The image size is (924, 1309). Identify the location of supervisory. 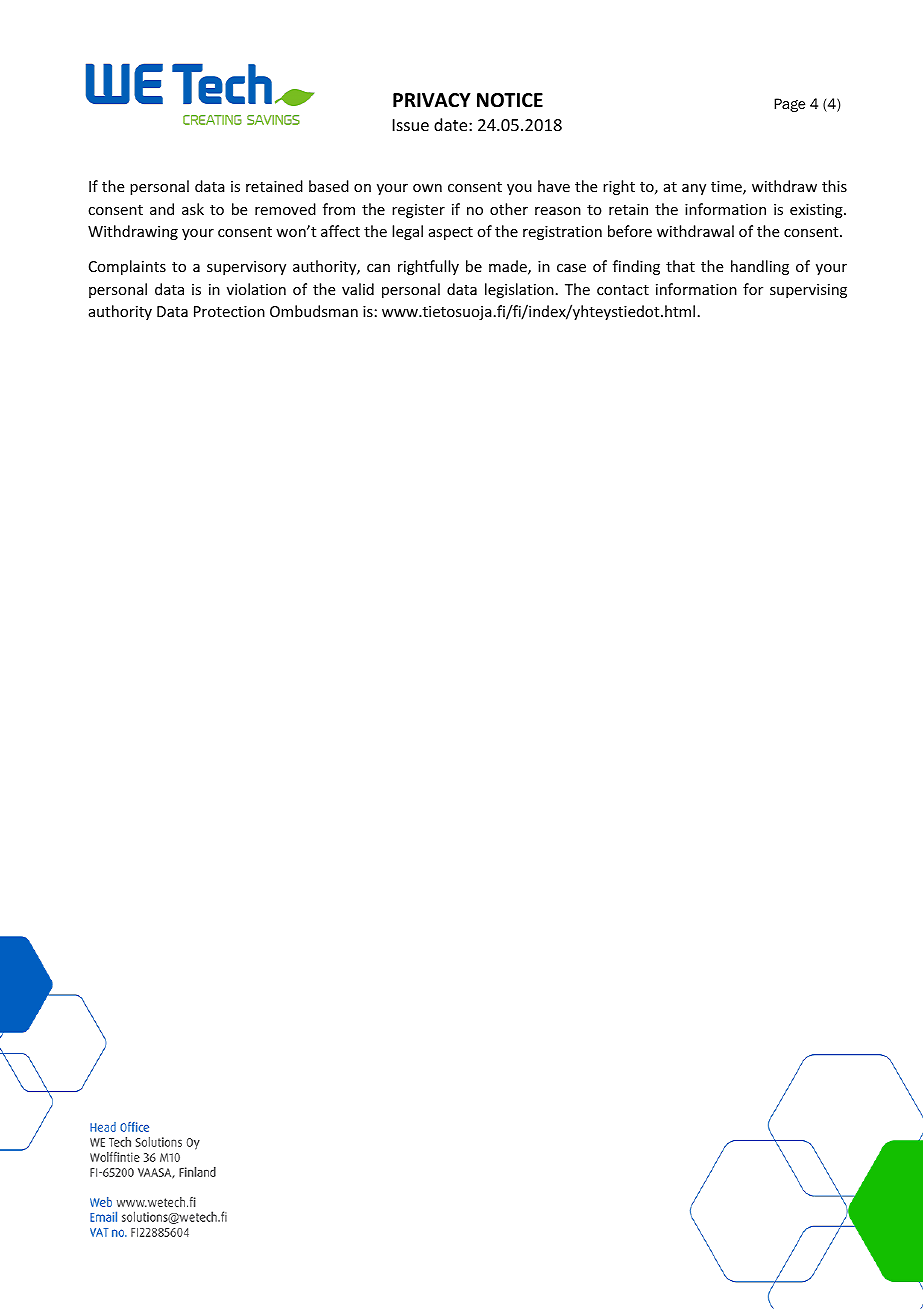
(246, 268).
